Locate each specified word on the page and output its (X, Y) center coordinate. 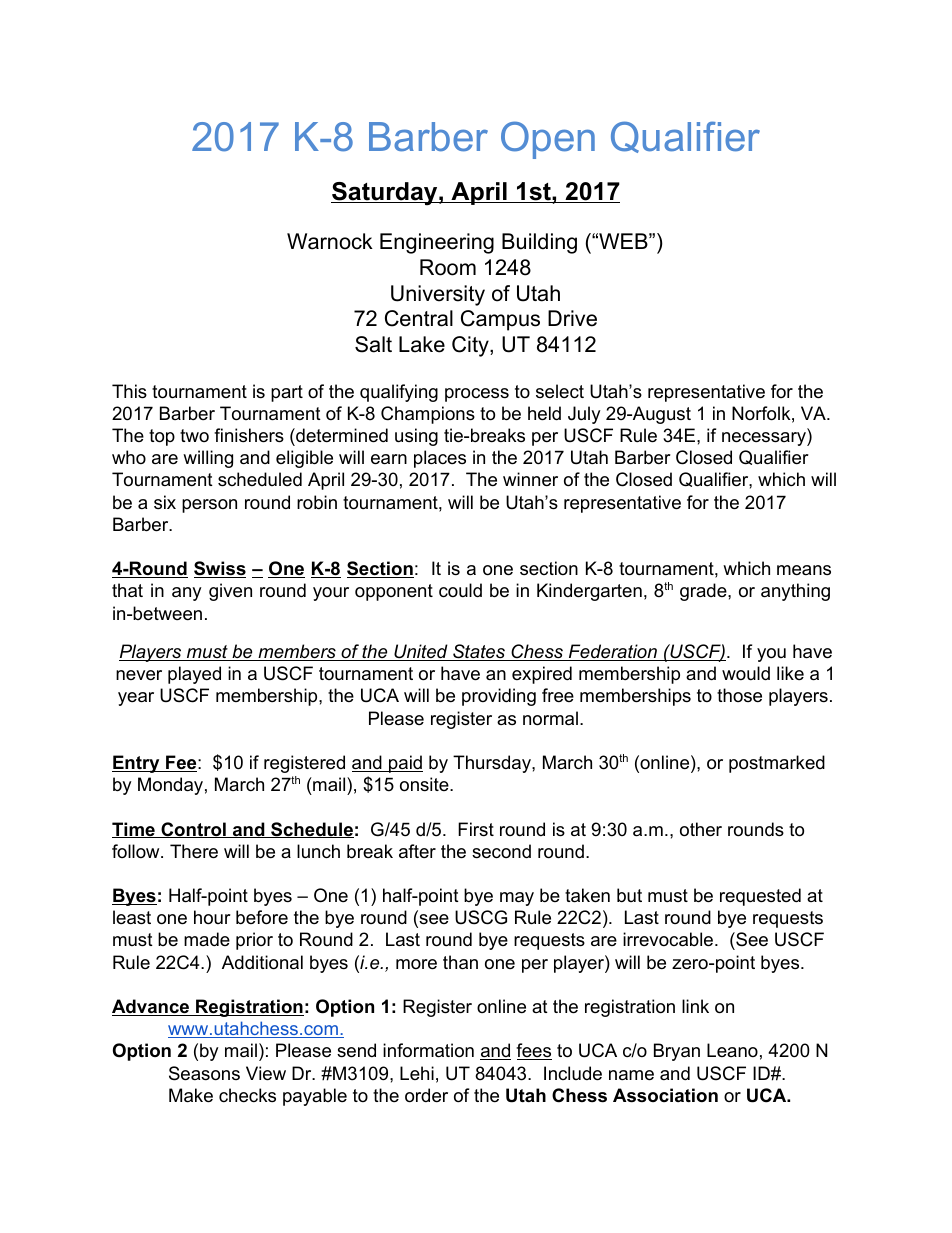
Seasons (204, 1073)
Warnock (330, 241)
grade (704, 592)
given (230, 592)
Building (539, 243)
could (460, 590)
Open (548, 140)
